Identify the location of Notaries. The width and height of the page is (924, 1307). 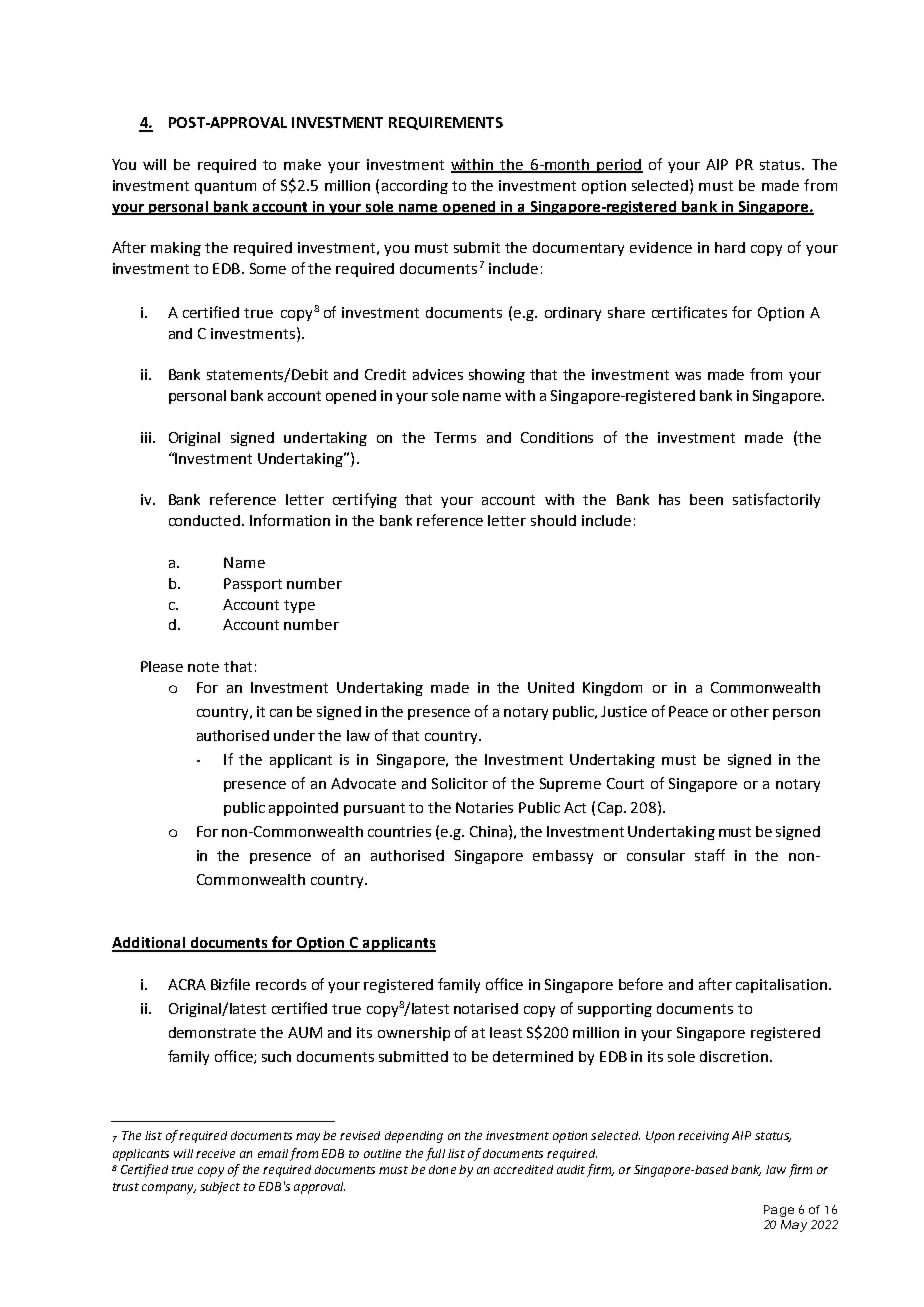
(484, 807).
